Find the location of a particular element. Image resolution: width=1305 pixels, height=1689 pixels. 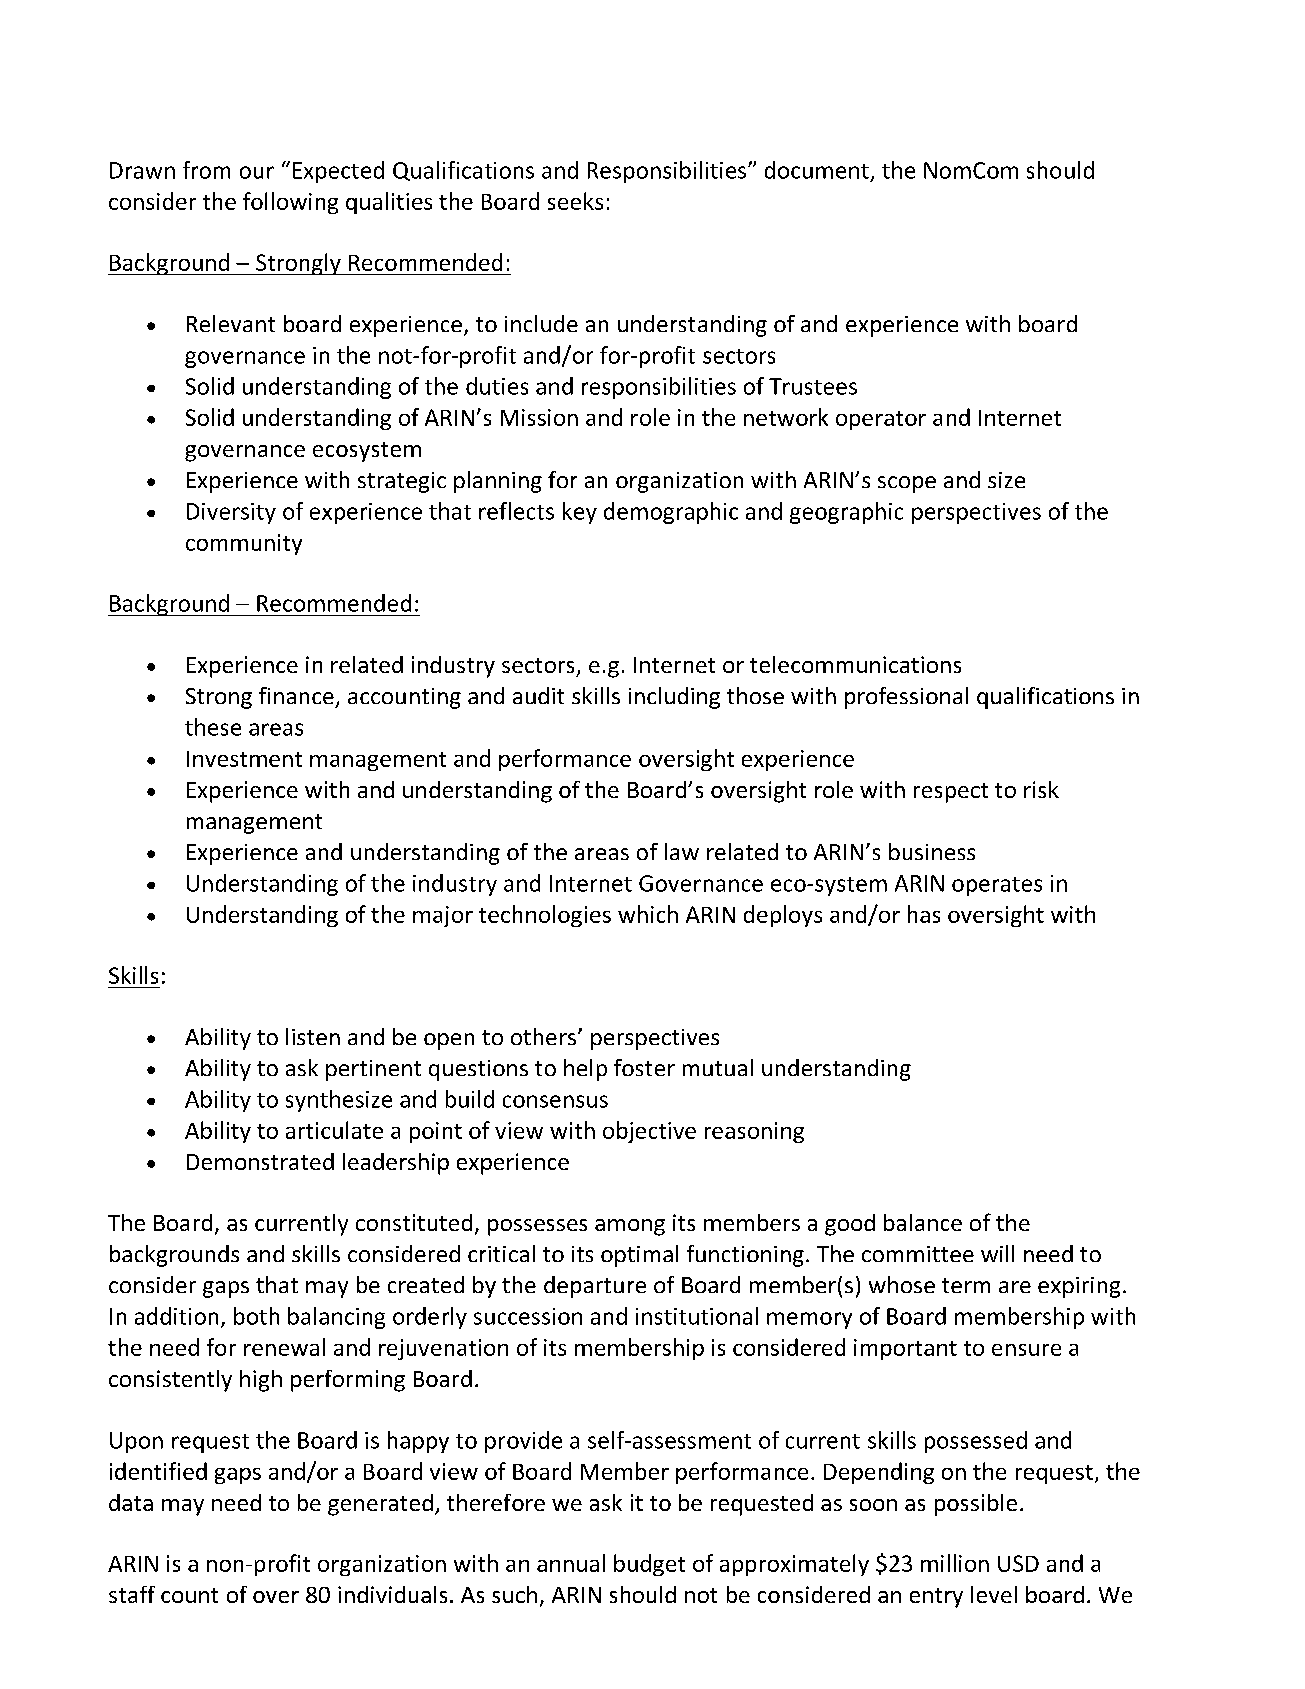

operates is located at coordinates (997, 886).
